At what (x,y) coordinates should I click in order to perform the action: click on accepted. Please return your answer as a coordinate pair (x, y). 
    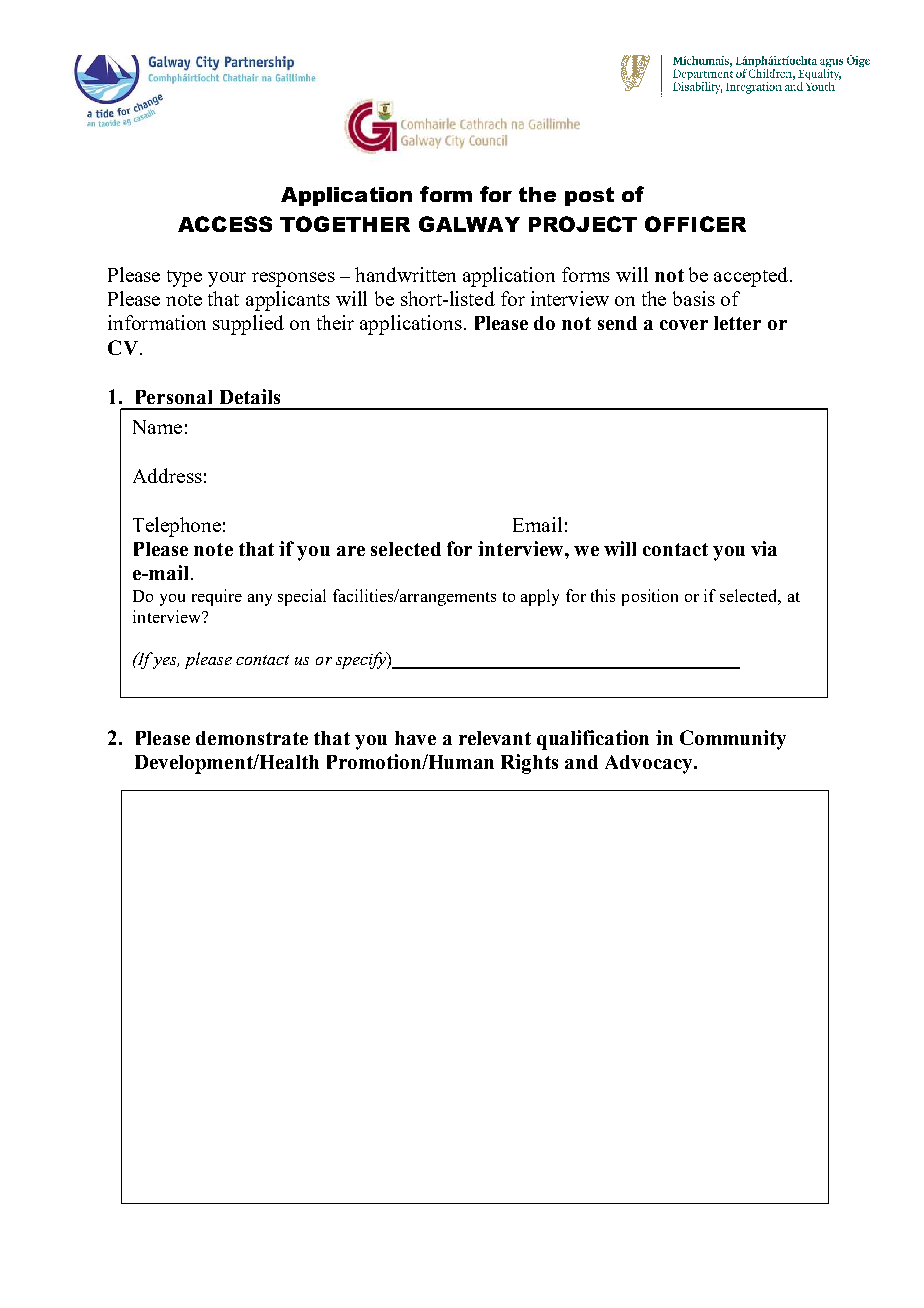
    Looking at the image, I should click on (752, 277).
